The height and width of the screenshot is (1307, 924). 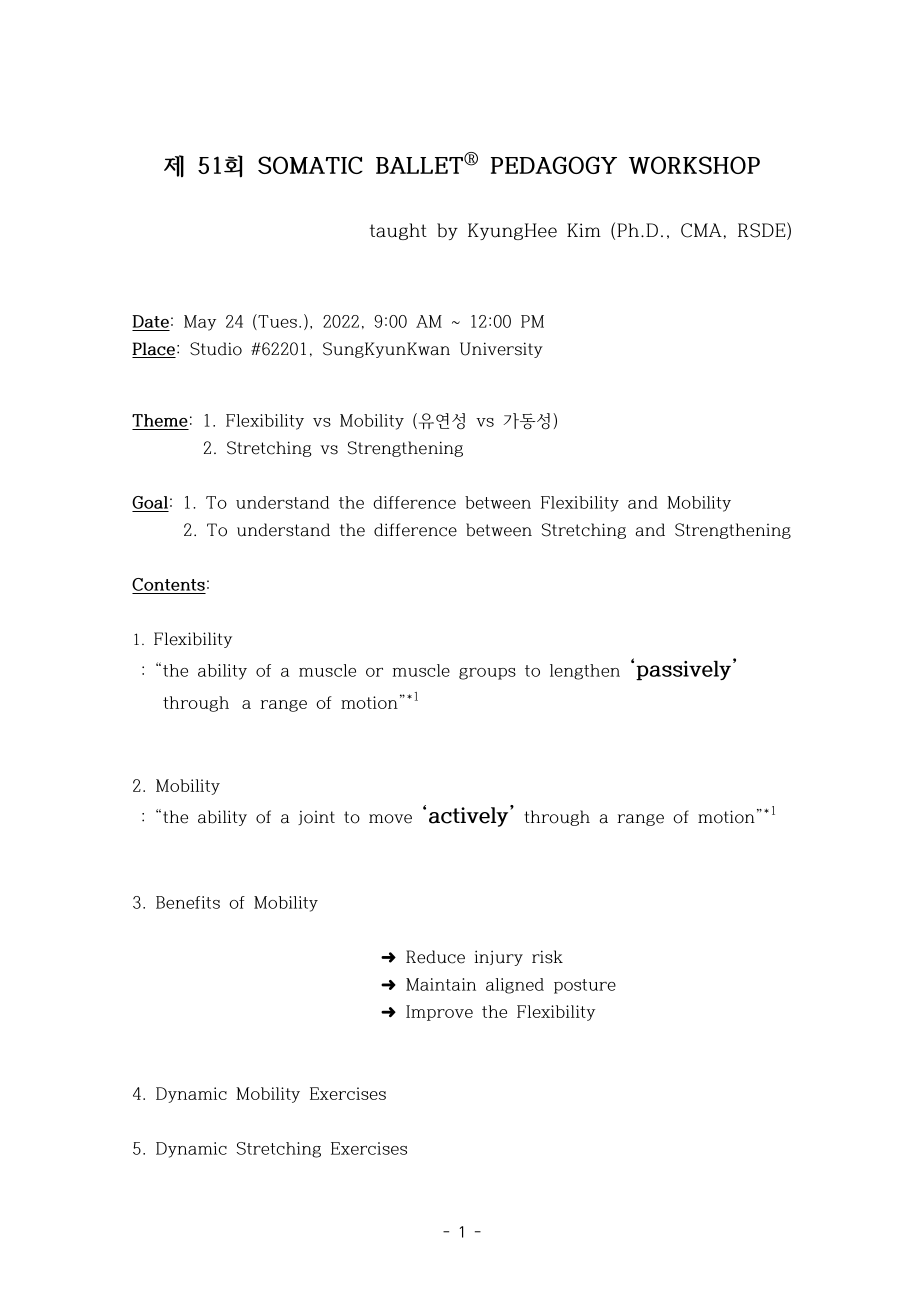 What do you see at coordinates (441, 984) in the screenshot?
I see `Maintain` at bounding box center [441, 984].
